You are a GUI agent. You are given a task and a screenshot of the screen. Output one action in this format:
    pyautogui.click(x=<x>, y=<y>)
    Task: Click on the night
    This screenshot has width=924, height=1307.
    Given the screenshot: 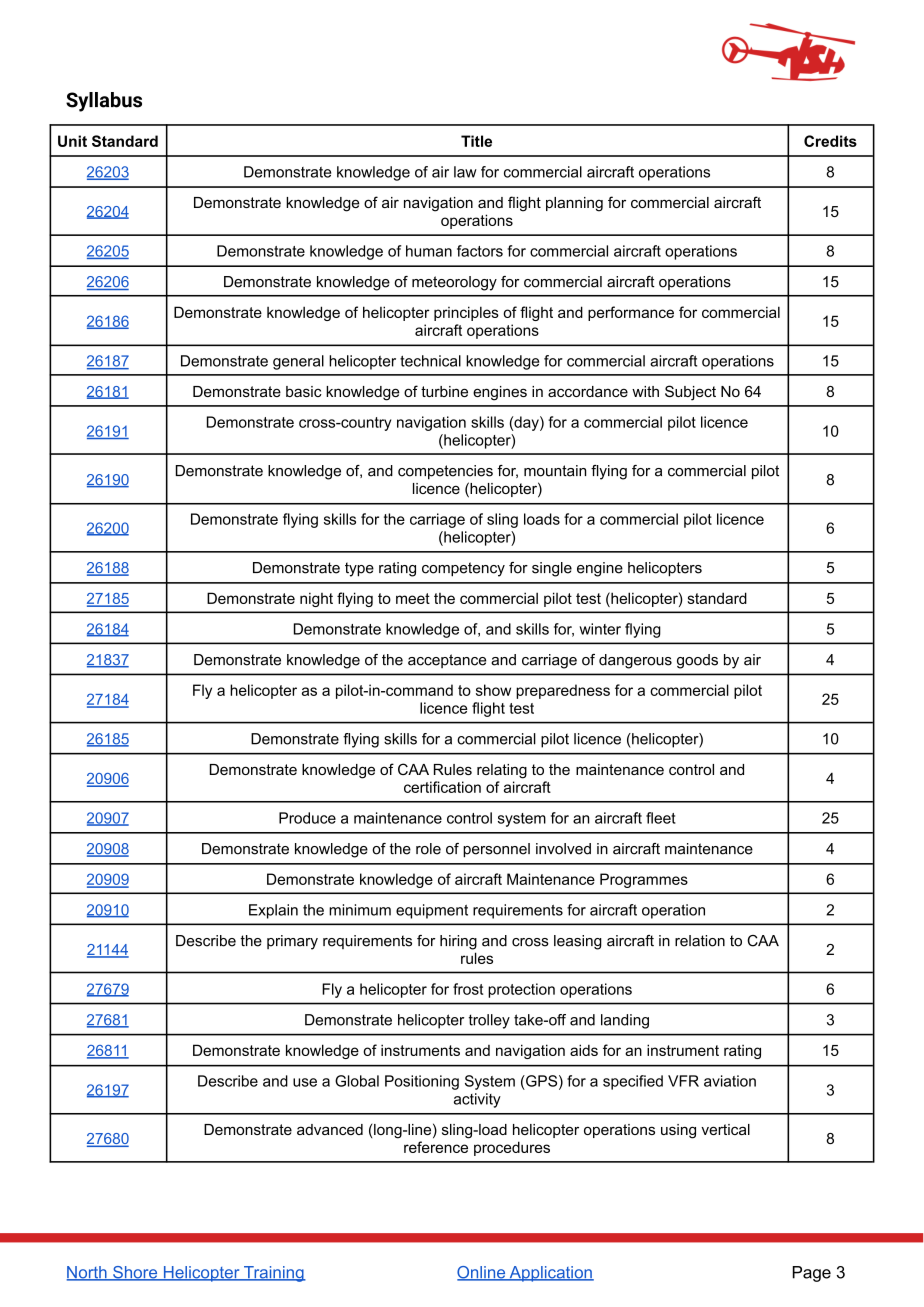 What is the action you would take?
    pyautogui.click(x=316, y=599)
